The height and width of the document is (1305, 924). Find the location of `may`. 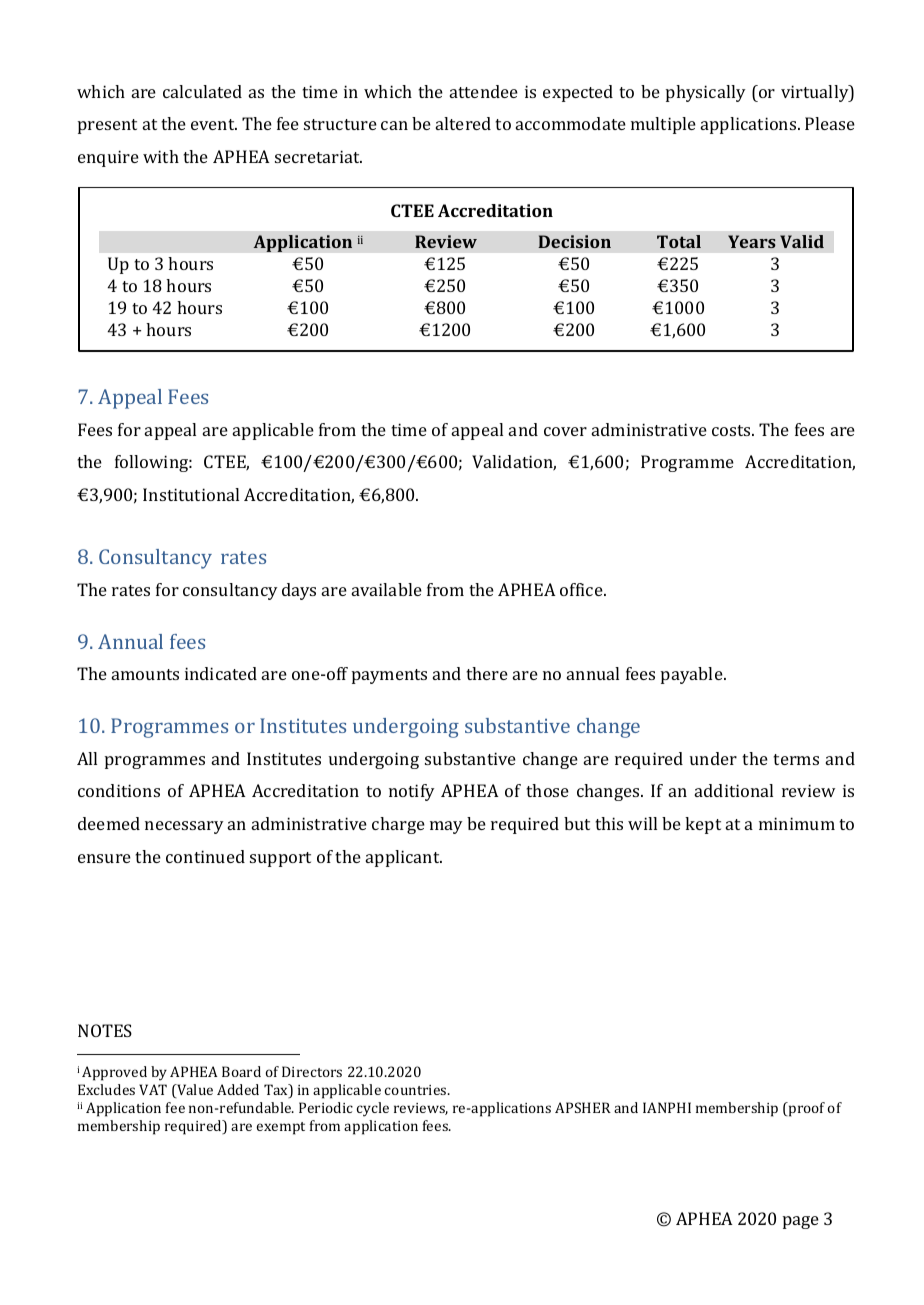

may is located at coordinates (446, 827).
